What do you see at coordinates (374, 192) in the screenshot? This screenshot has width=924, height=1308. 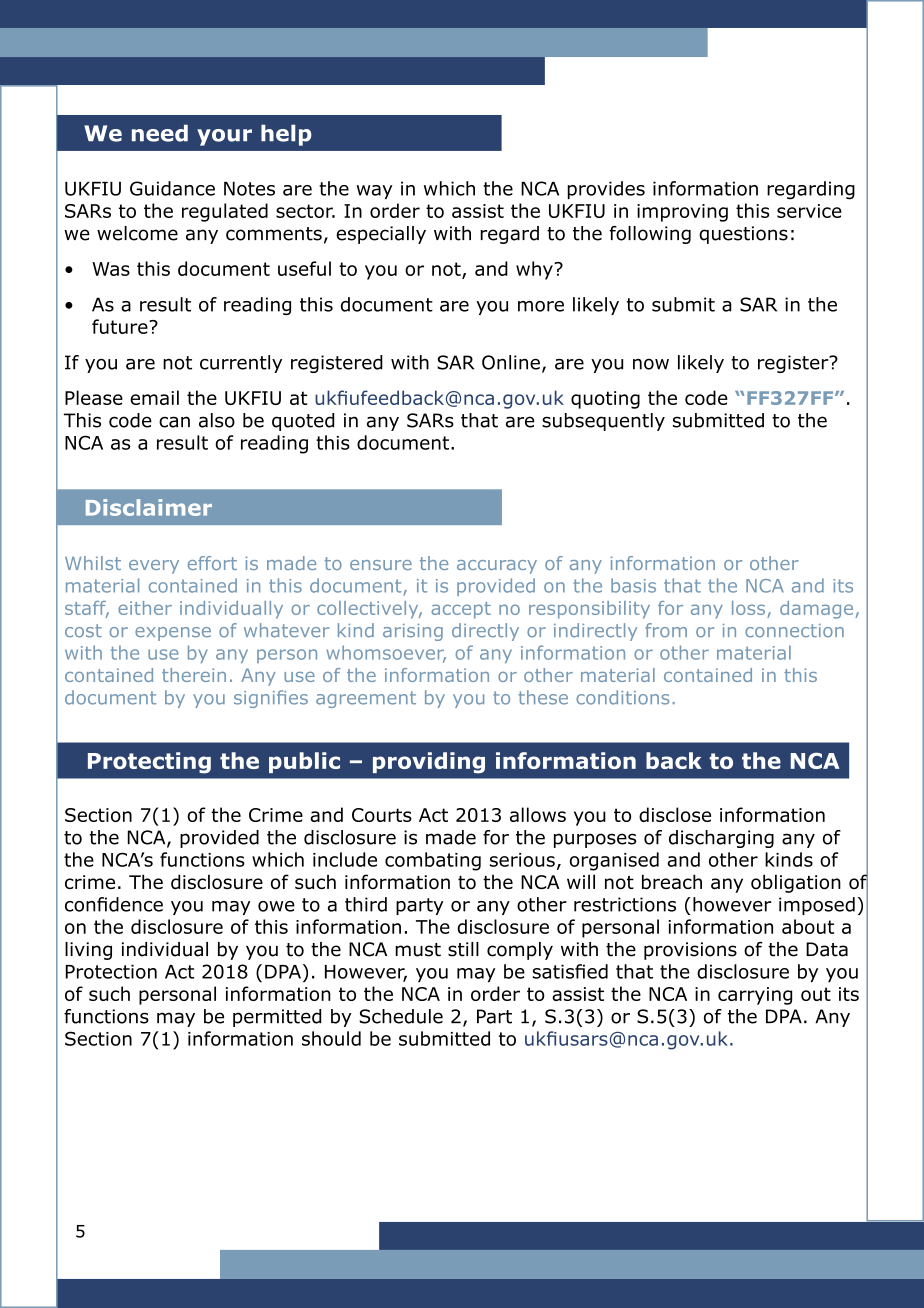 I see `way` at bounding box center [374, 192].
